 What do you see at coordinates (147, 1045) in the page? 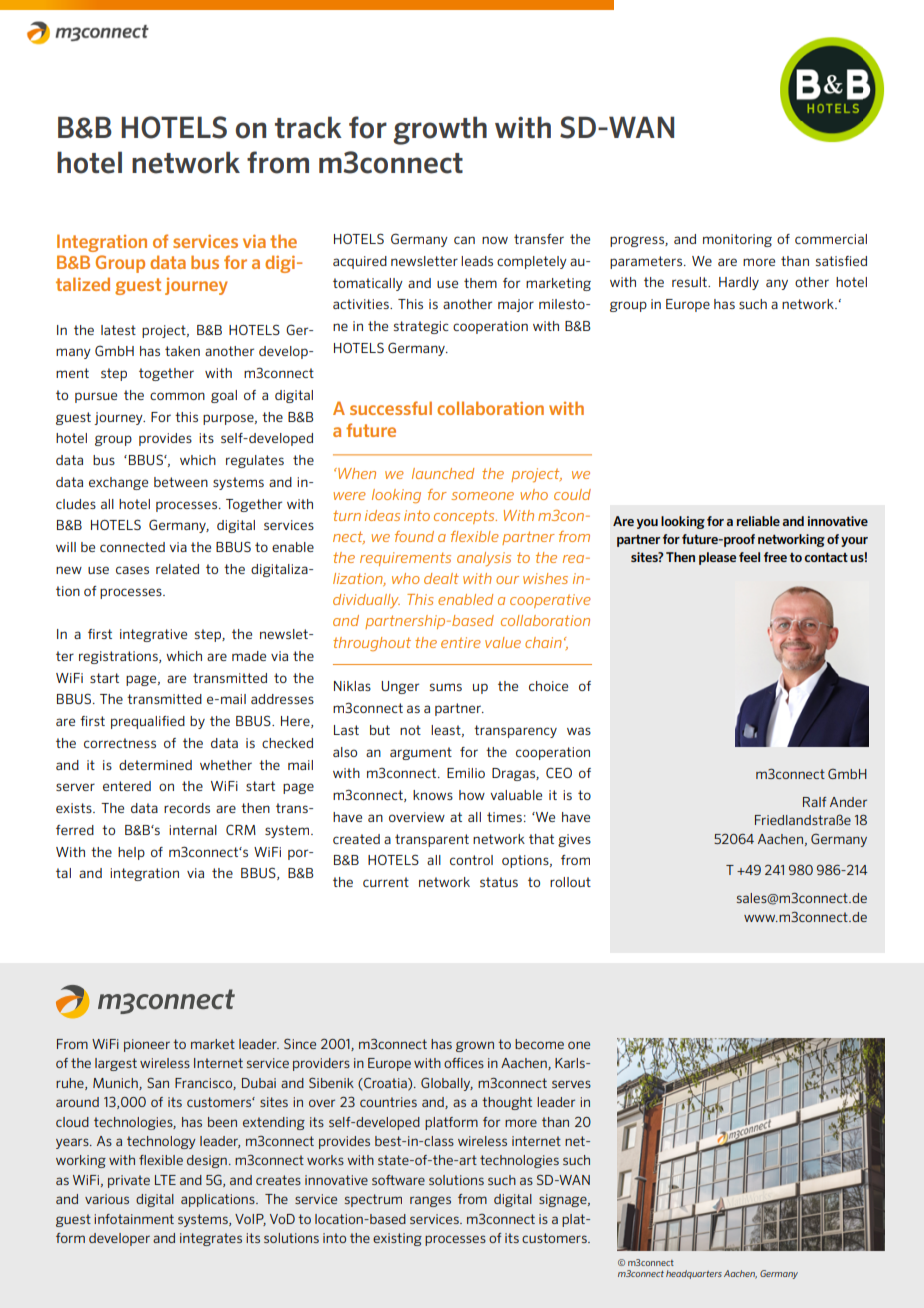
I see `pioneer` at bounding box center [147, 1045].
